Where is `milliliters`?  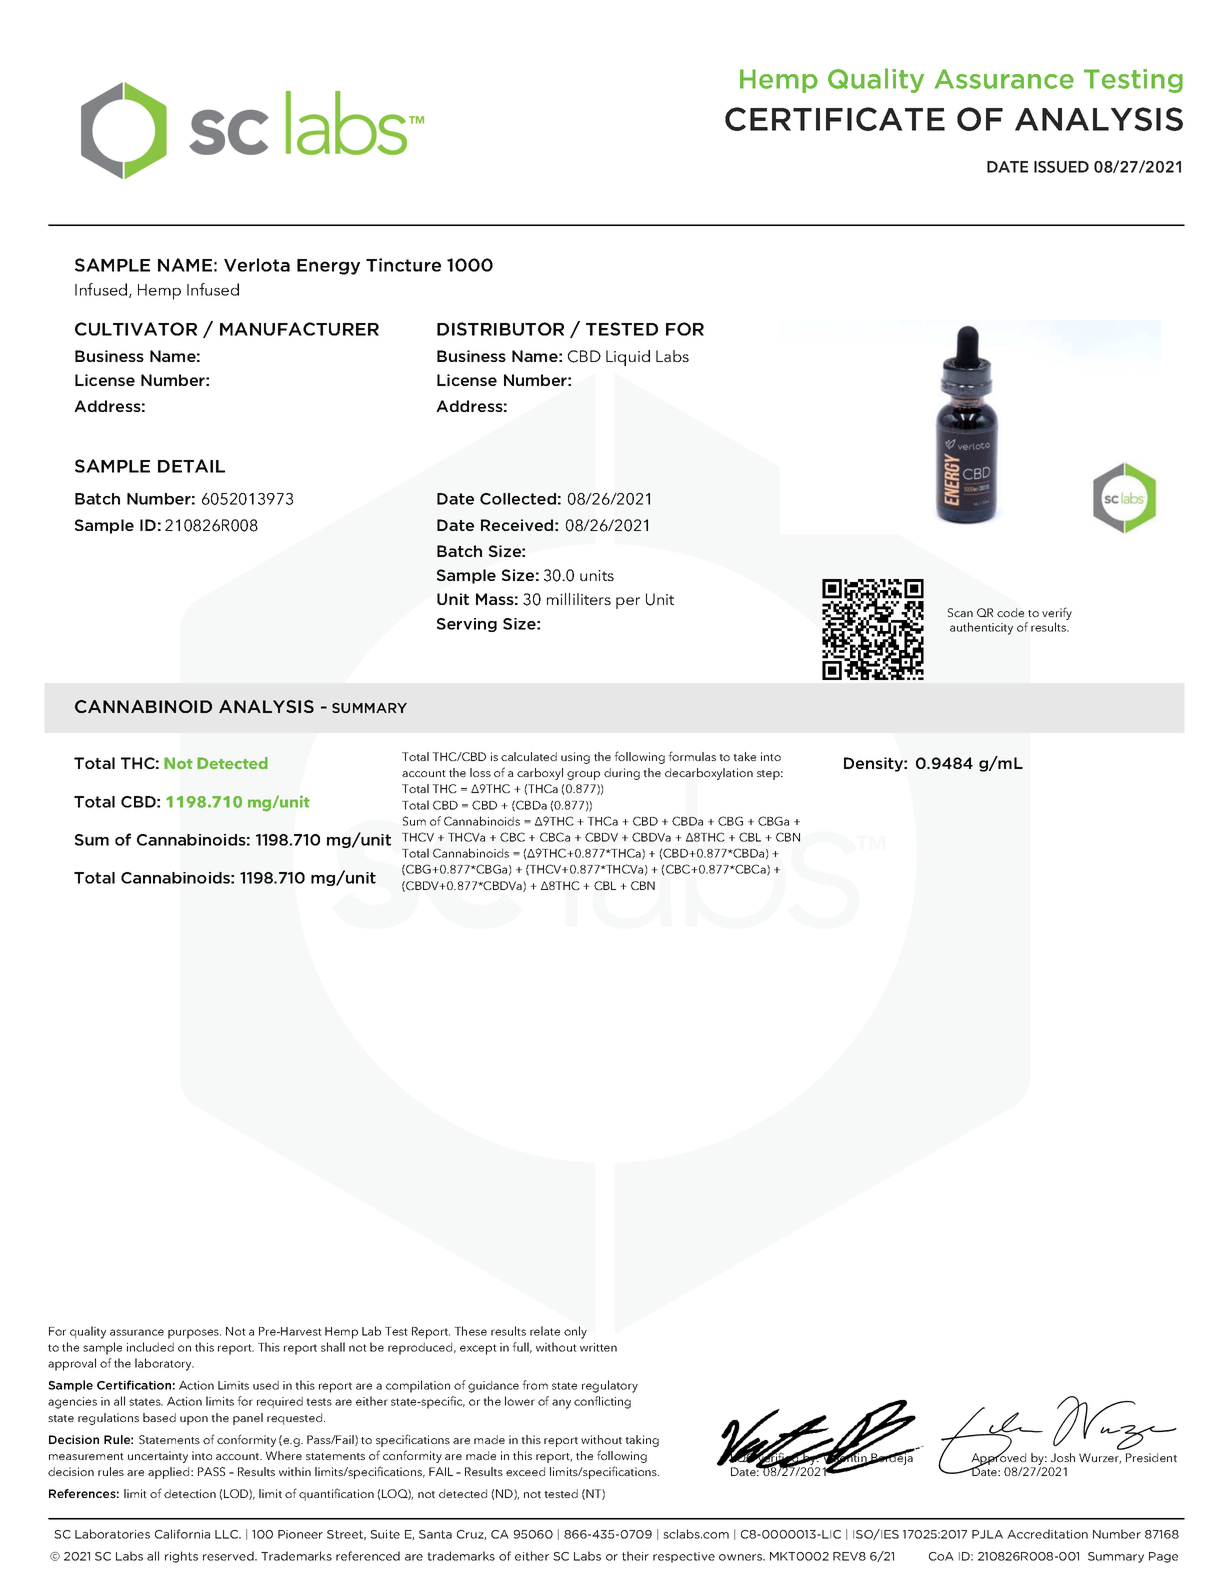
milliliters is located at coordinates (579, 599).
